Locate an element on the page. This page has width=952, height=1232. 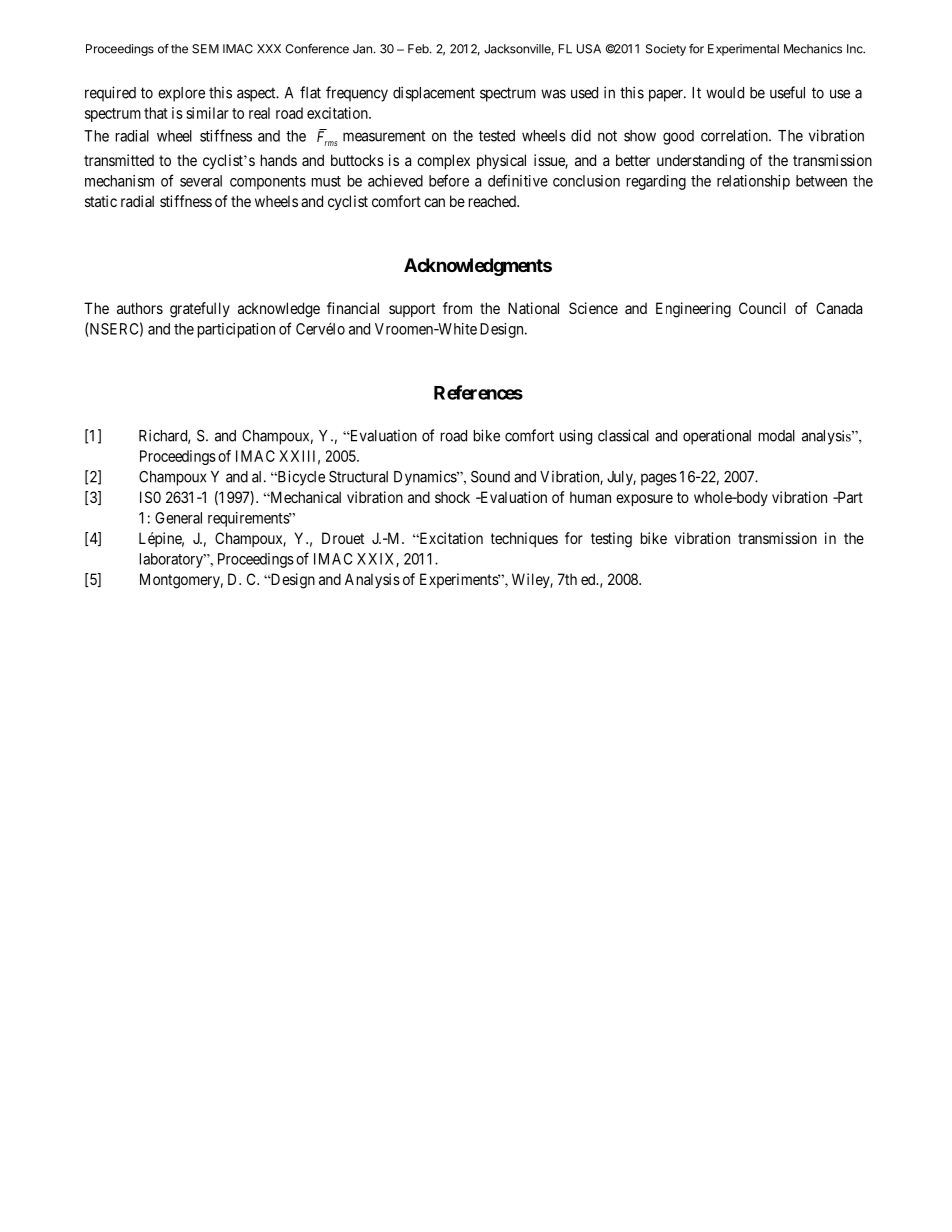
gratefully is located at coordinates (200, 310).
